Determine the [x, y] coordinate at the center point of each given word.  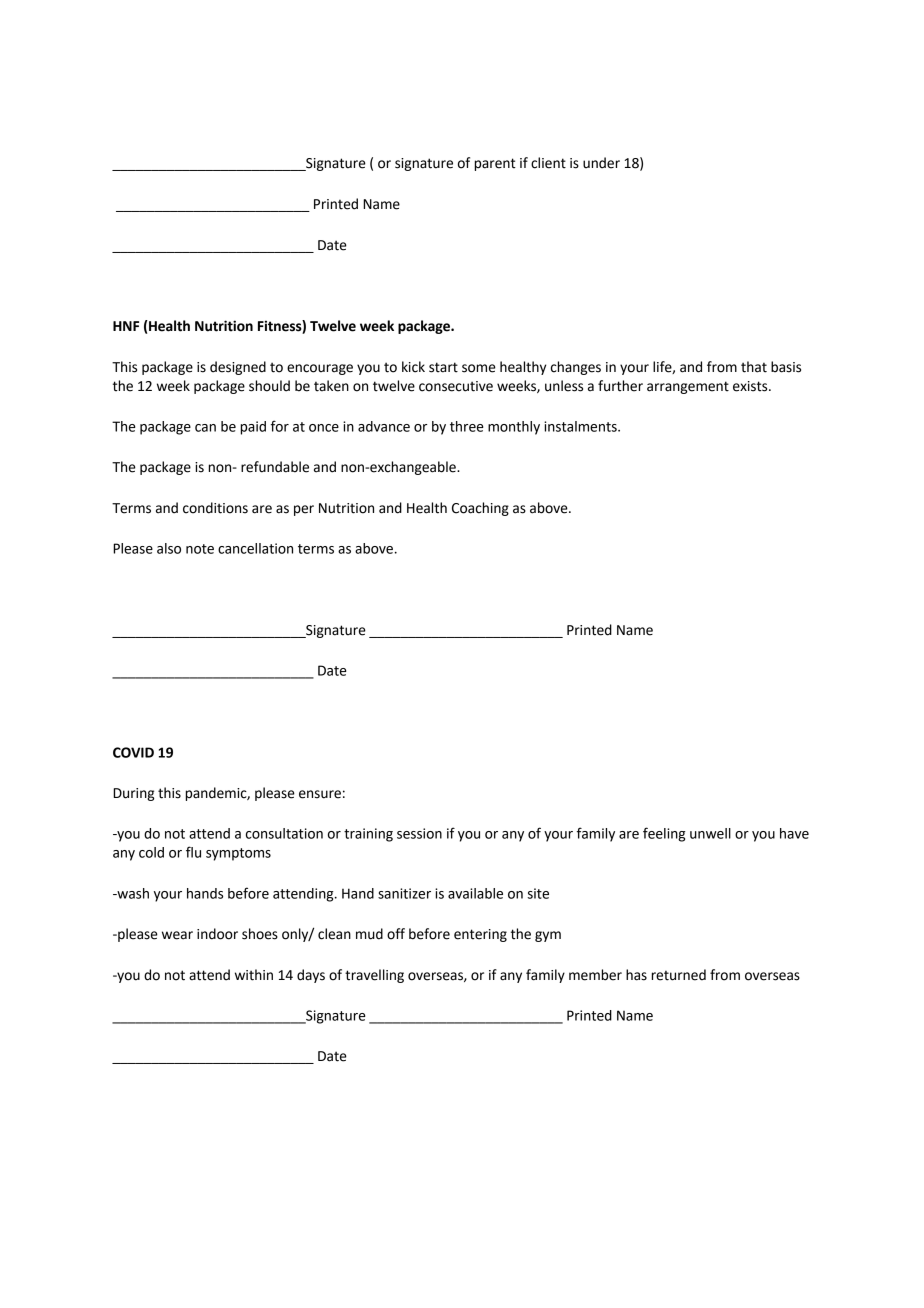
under [601, 163]
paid [253, 428]
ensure [320, 794]
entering [480, 935]
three [467, 426]
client [548, 163]
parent [495, 164]
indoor [217, 934]
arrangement [688, 387]
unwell [710, 833]
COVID [133, 752]
